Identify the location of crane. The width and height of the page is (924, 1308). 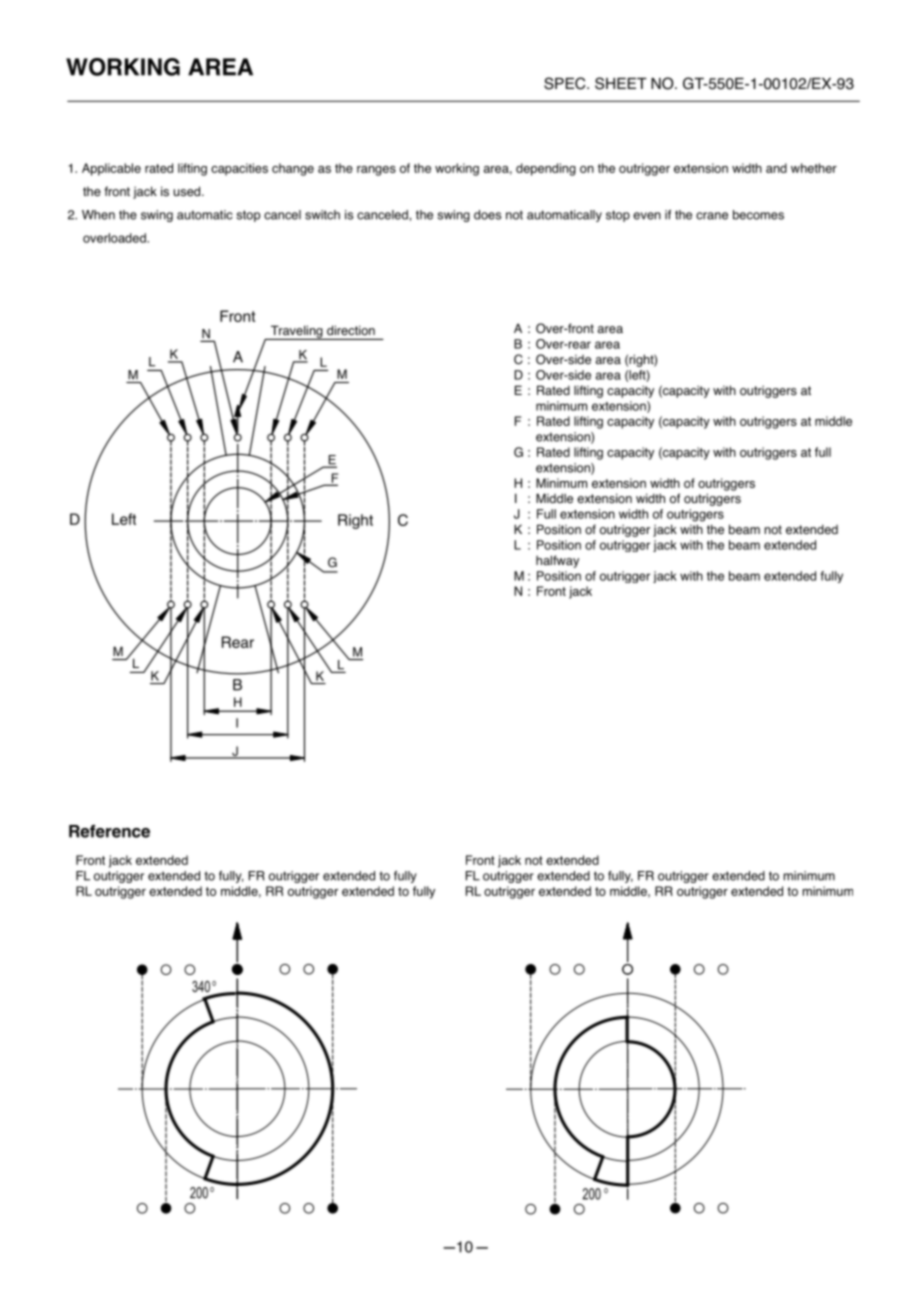
(712, 216).
